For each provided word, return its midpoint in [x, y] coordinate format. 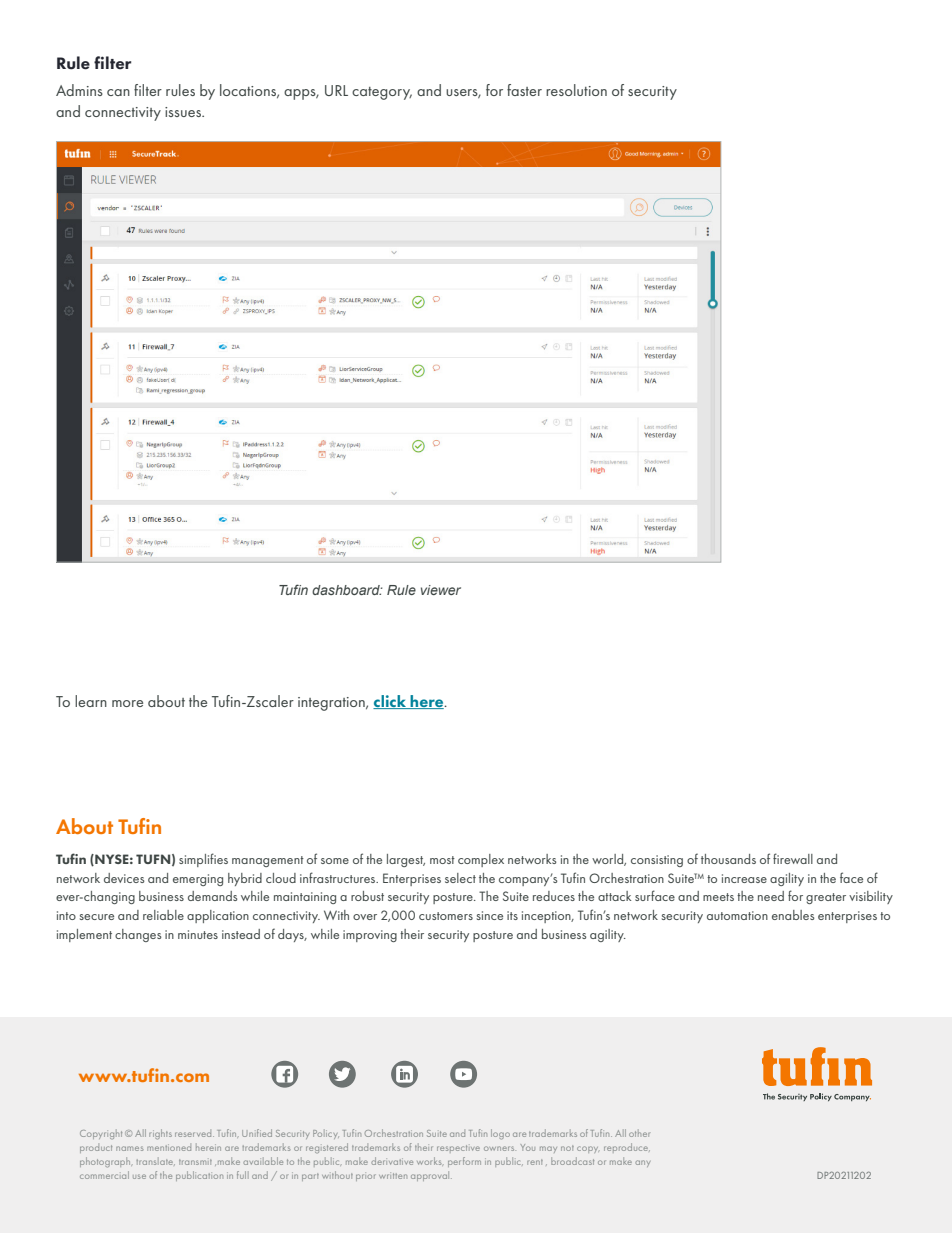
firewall [793, 858]
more [127, 703]
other [639, 1133]
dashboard [347, 590]
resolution [576, 90]
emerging [198, 880]
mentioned [169, 1147]
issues [184, 112]
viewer [441, 590]
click [391, 702]
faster [524, 90]
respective [458, 1149]
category [382, 93]
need [771, 896]
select [460, 878]
